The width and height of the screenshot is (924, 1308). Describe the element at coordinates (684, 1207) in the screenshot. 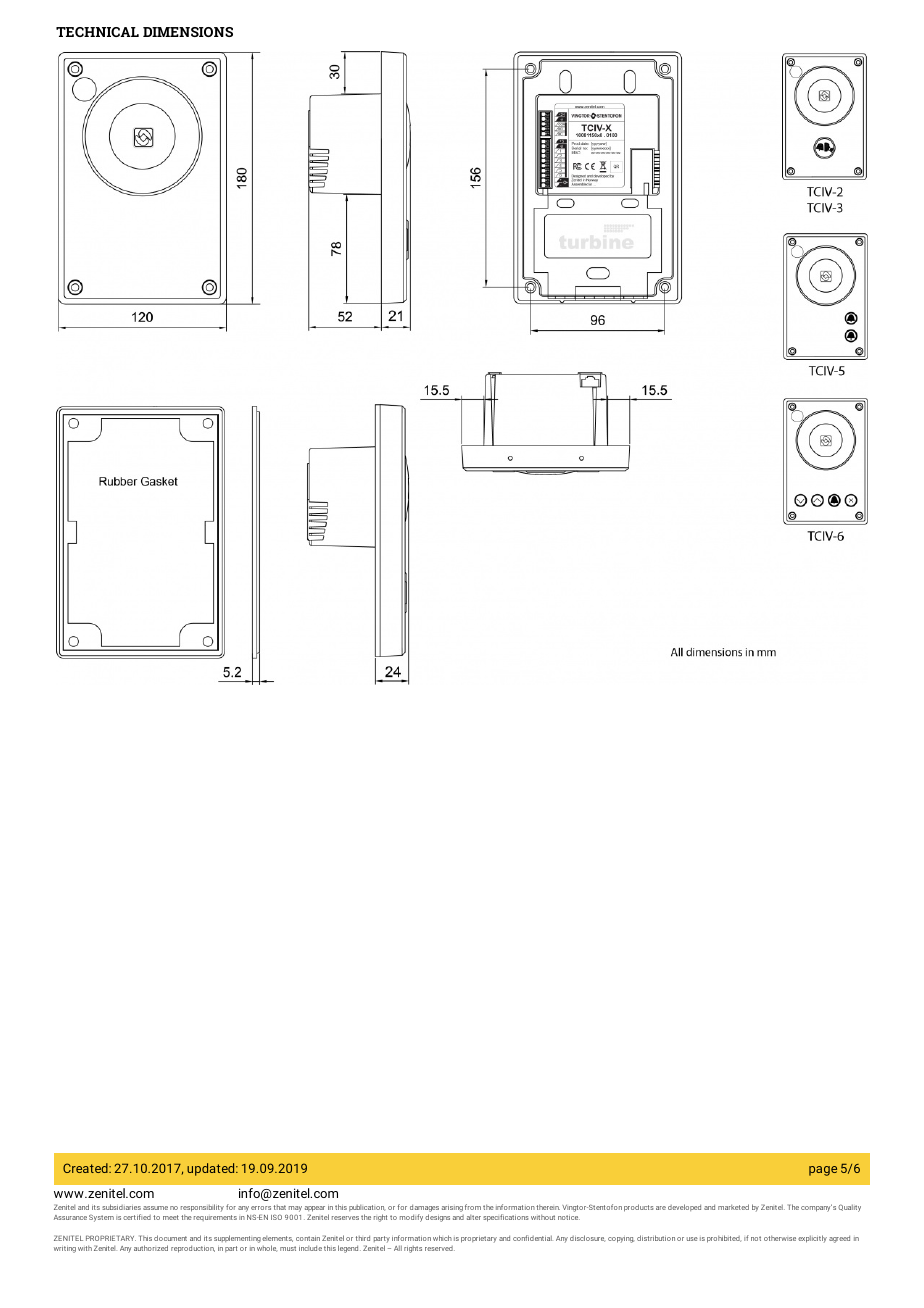

I see `developed` at that location.
